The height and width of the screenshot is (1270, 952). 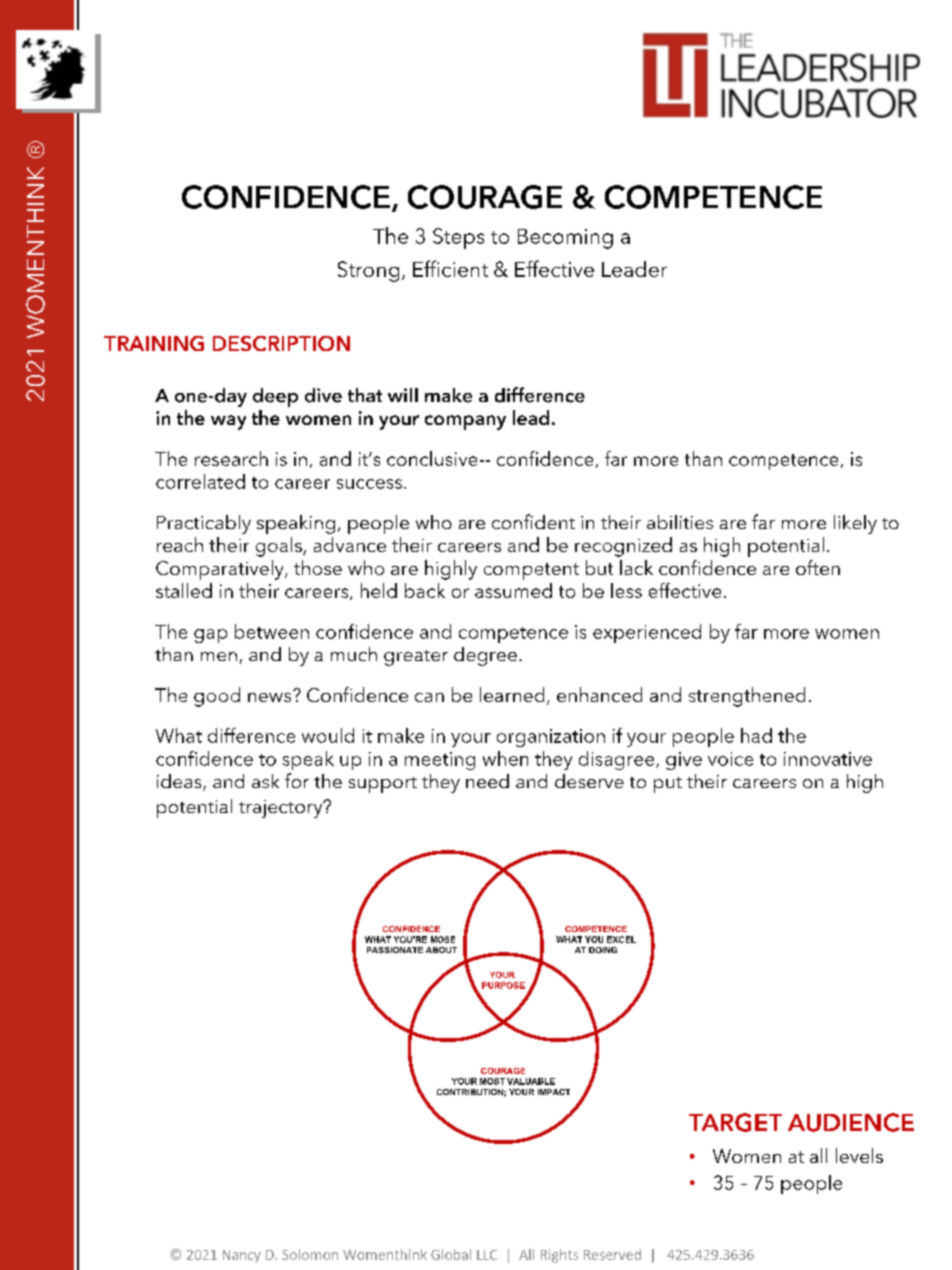 What do you see at coordinates (565, 239) in the screenshot?
I see `Becoming` at bounding box center [565, 239].
